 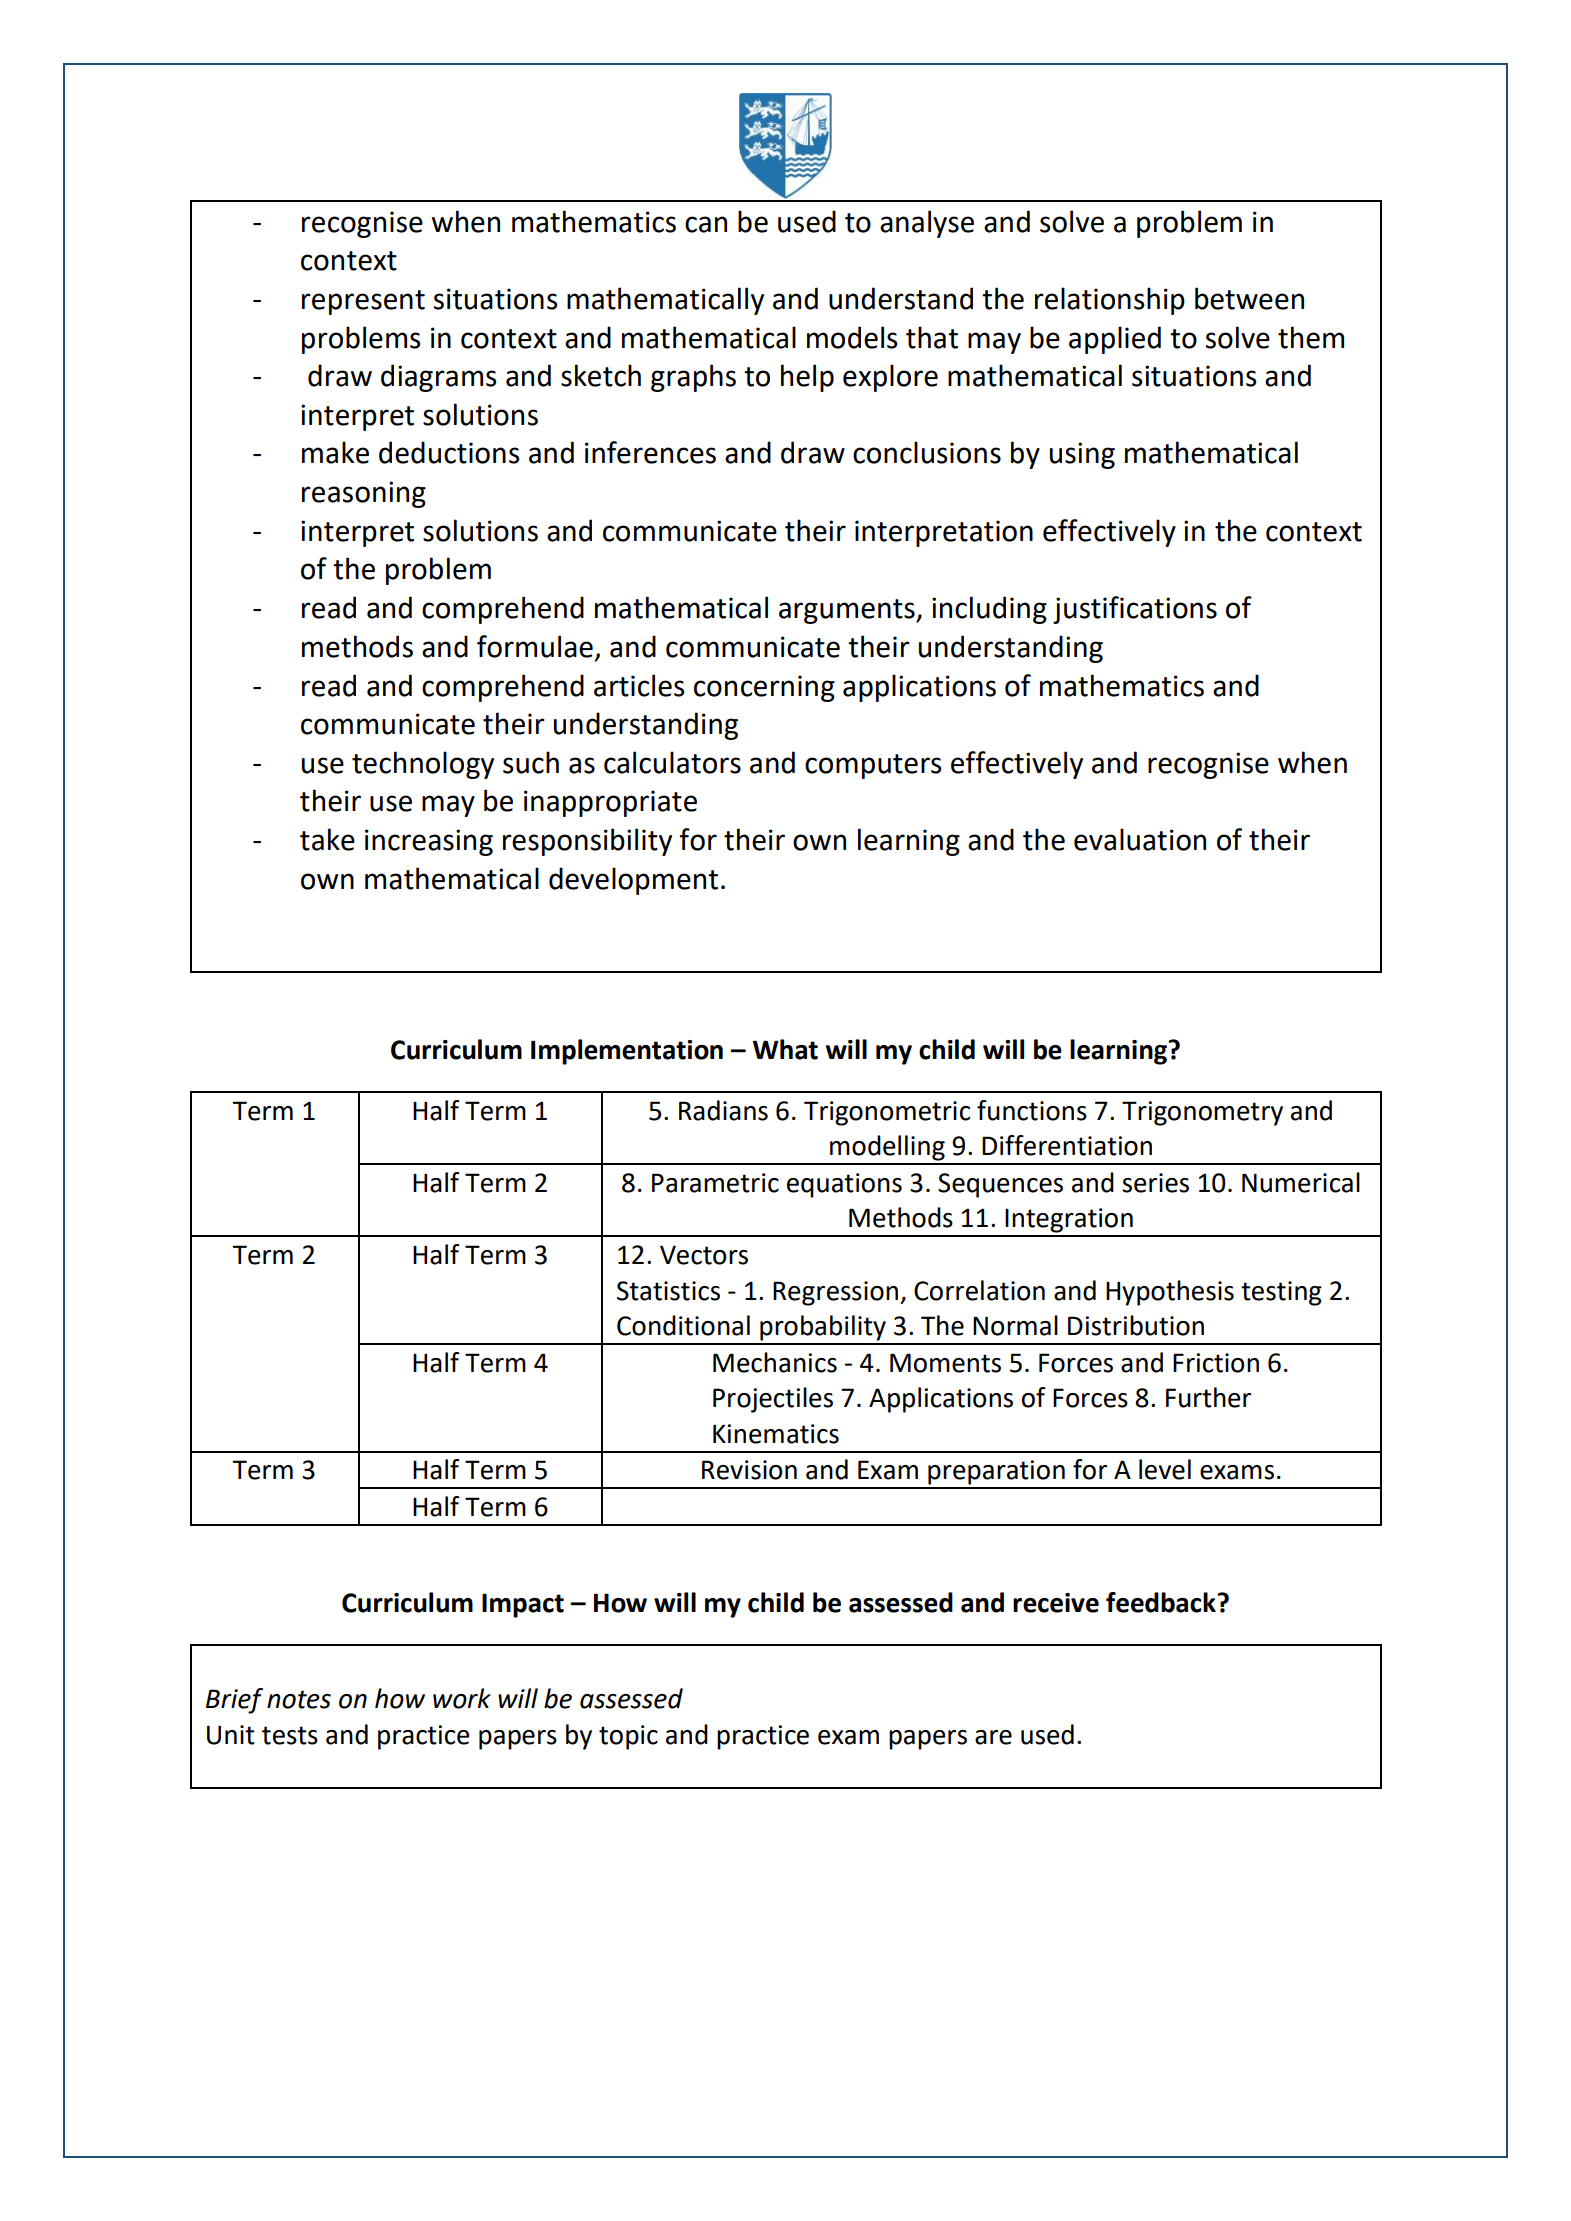 What do you see at coordinates (706, 224) in the image?
I see `can` at bounding box center [706, 224].
